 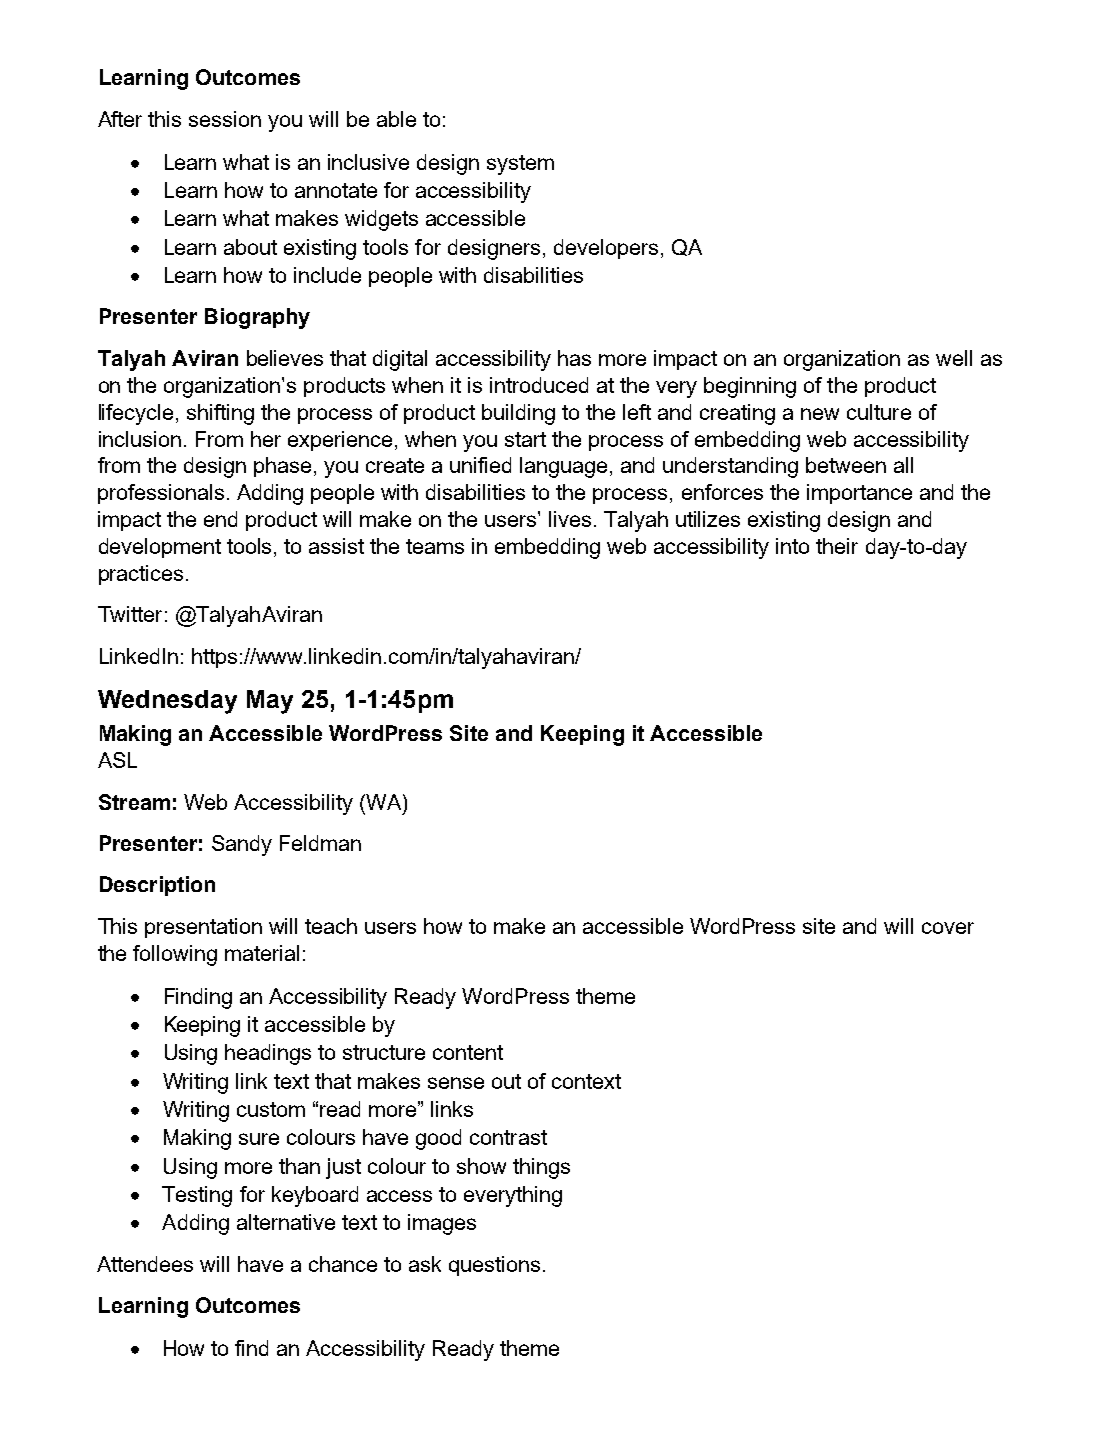 I want to click on system, so click(x=520, y=165).
